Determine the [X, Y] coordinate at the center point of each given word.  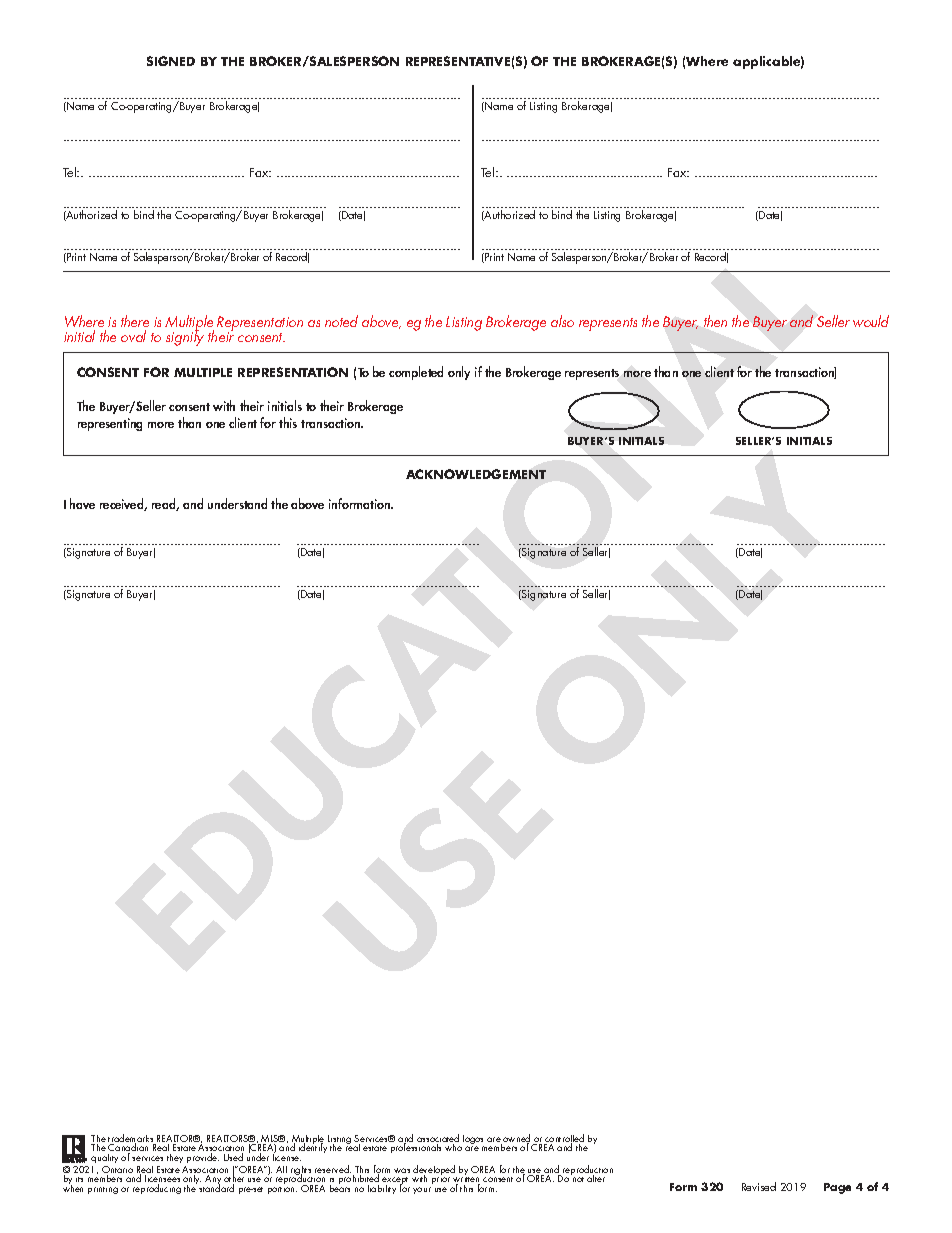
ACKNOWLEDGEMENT [476, 474]
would [871, 321]
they [175, 1158]
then [715, 321]
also [562, 321]
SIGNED [171, 61]
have [82, 503]
